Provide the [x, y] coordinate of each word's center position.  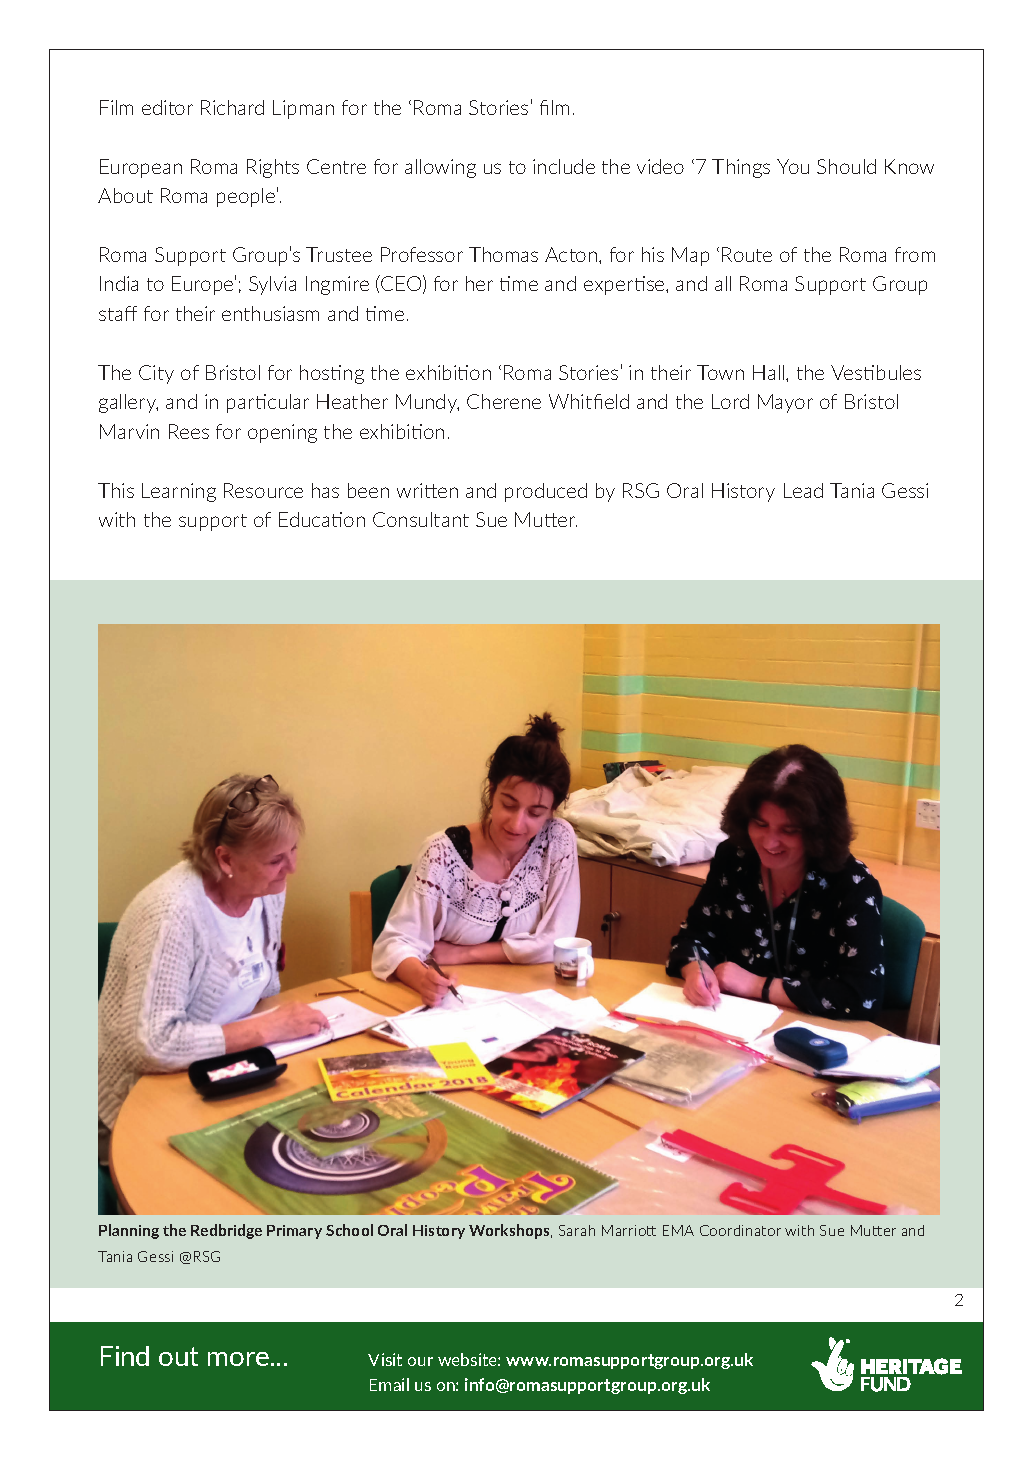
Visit [385, 1359]
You [793, 166]
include [564, 166]
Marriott [629, 1230]
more [238, 1359]
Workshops [510, 1231]
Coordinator [740, 1230]
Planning [129, 1231]
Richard [232, 107]
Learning [179, 492]
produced [546, 492]
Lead [803, 490]
